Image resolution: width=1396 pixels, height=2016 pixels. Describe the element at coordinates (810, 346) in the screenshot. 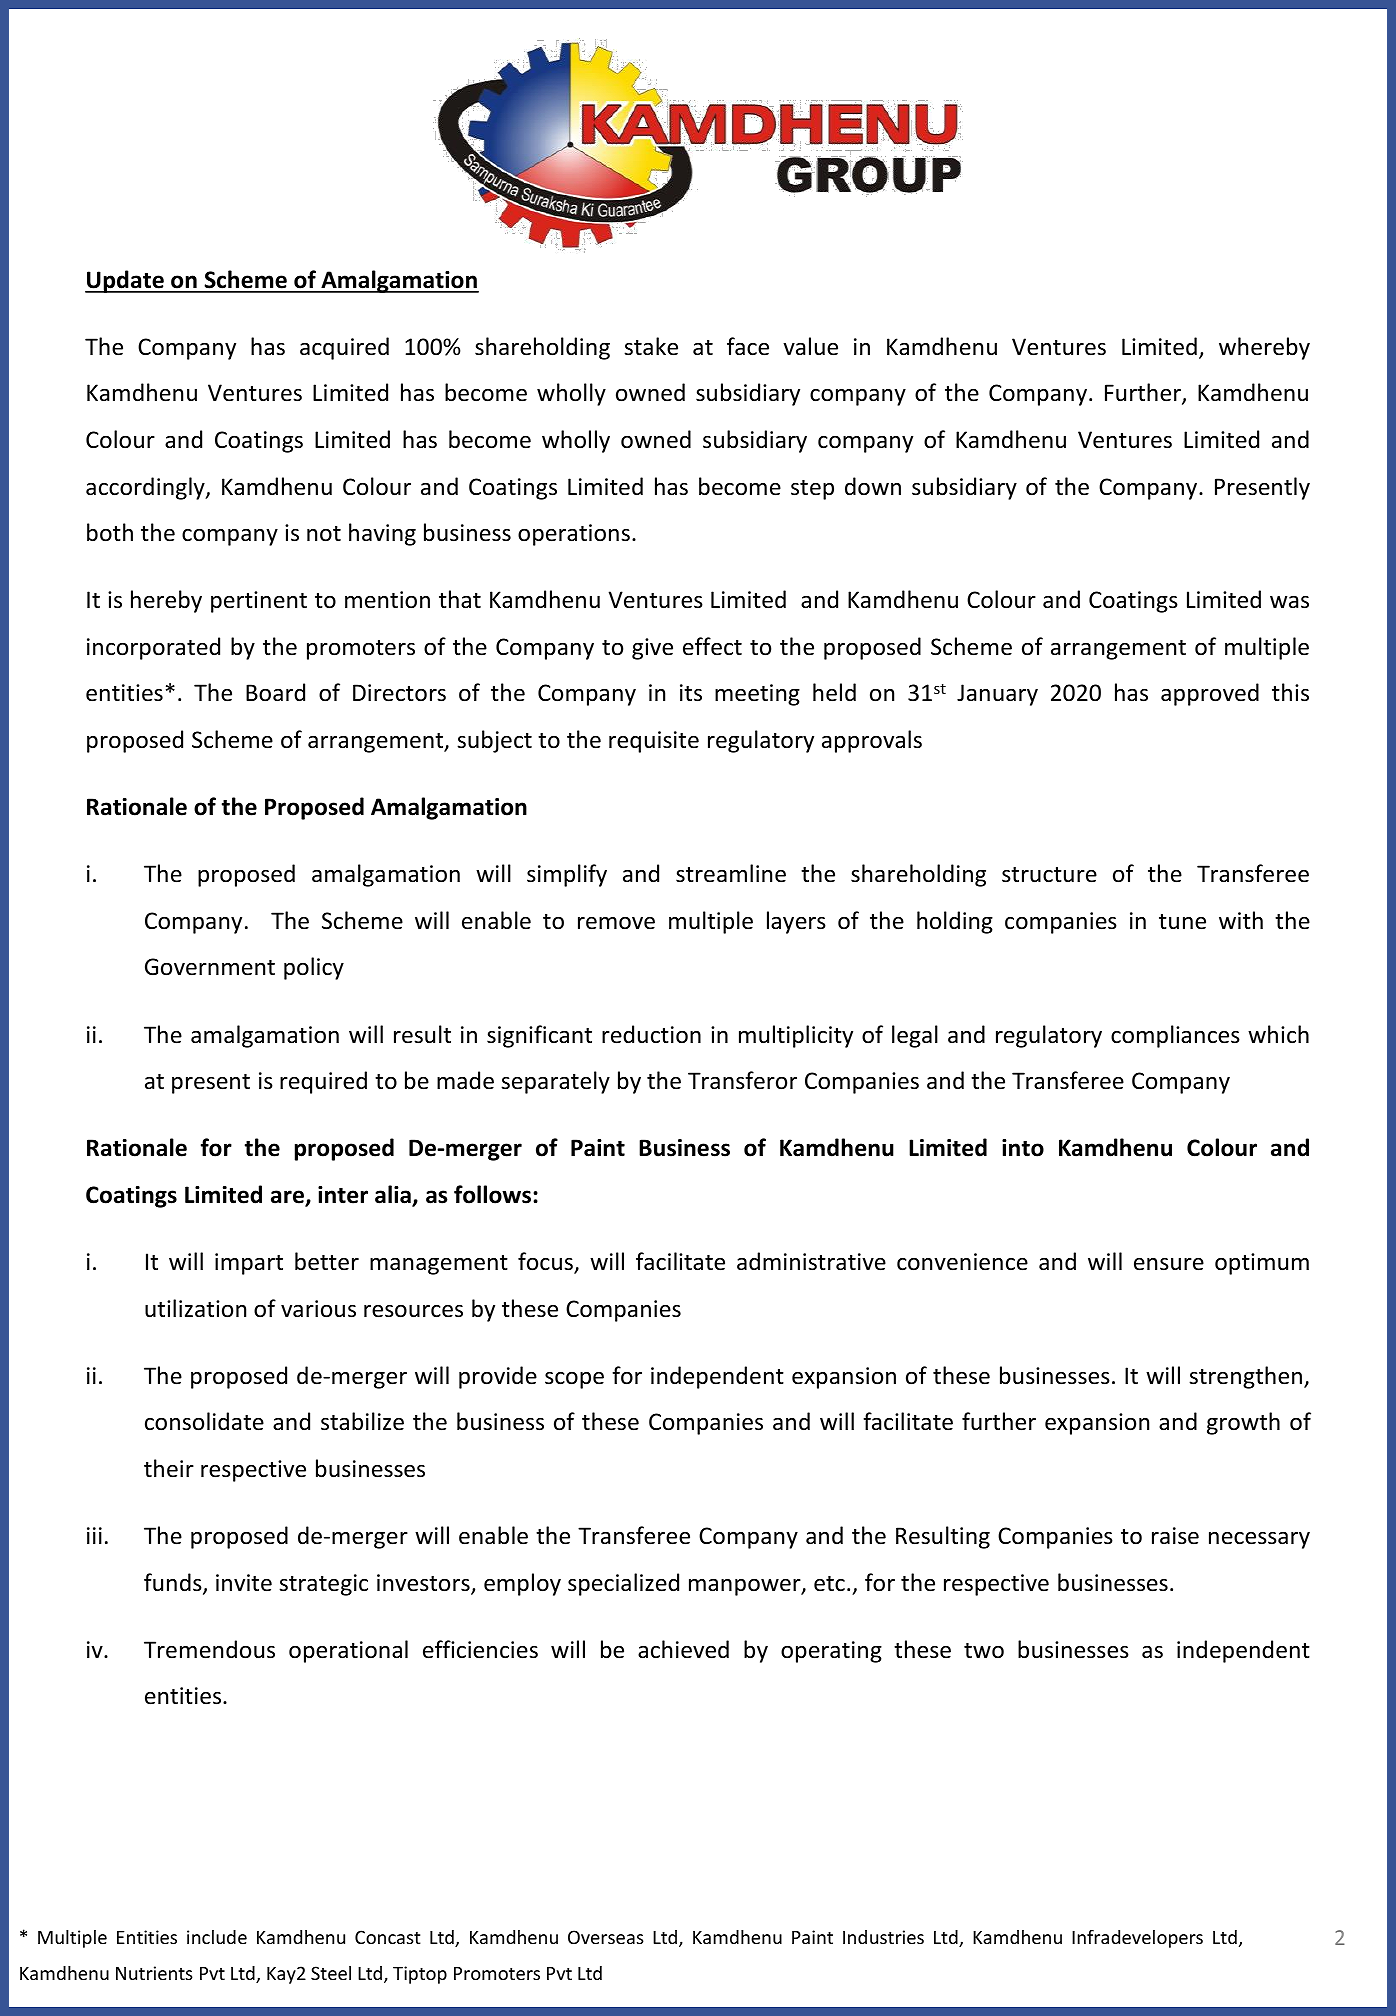

I see `value` at that location.
